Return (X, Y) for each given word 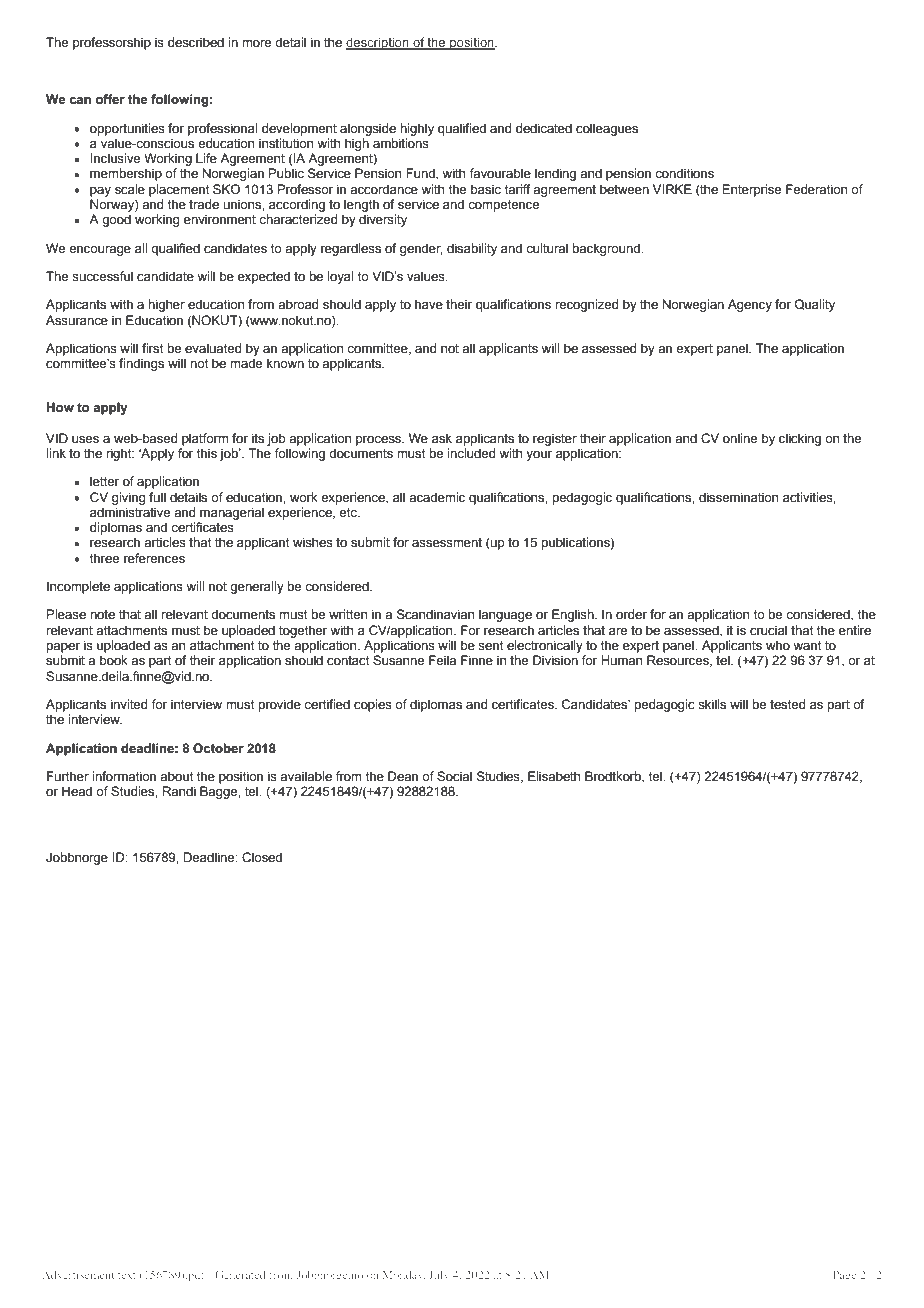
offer (110, 99)
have (429, 304)
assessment (447, 543)
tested (787, 704)
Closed (262, 857)
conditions (684, 173)
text (127, 1275)
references (154, 558)
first (153, 348)
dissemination (738, 497)
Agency (750, 305)
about (177, 776)
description (378, 43)
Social (454, 776)
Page (844, 1276)
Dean (403, 776)
